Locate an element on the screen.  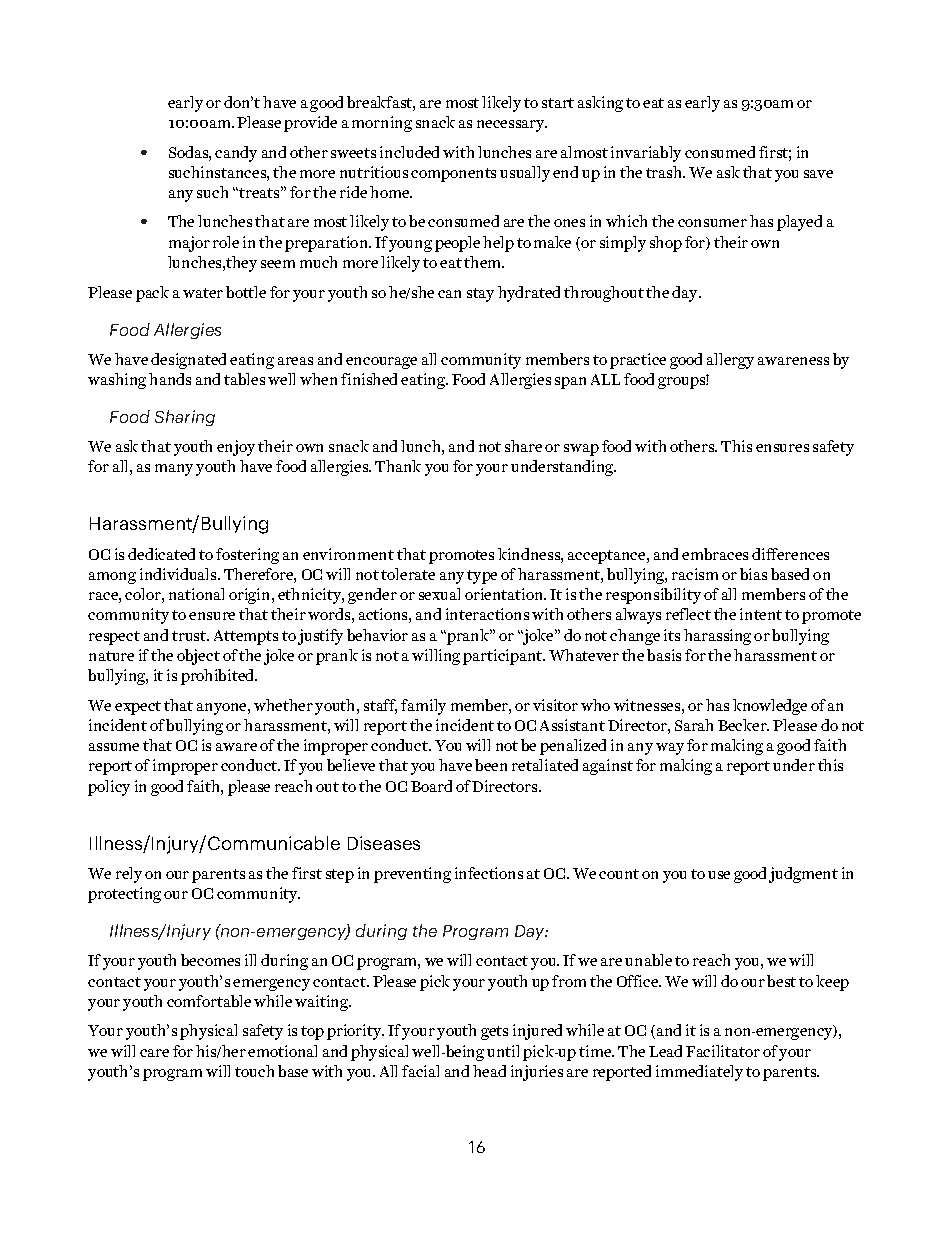
care is located at coordinates (154, 1053).
